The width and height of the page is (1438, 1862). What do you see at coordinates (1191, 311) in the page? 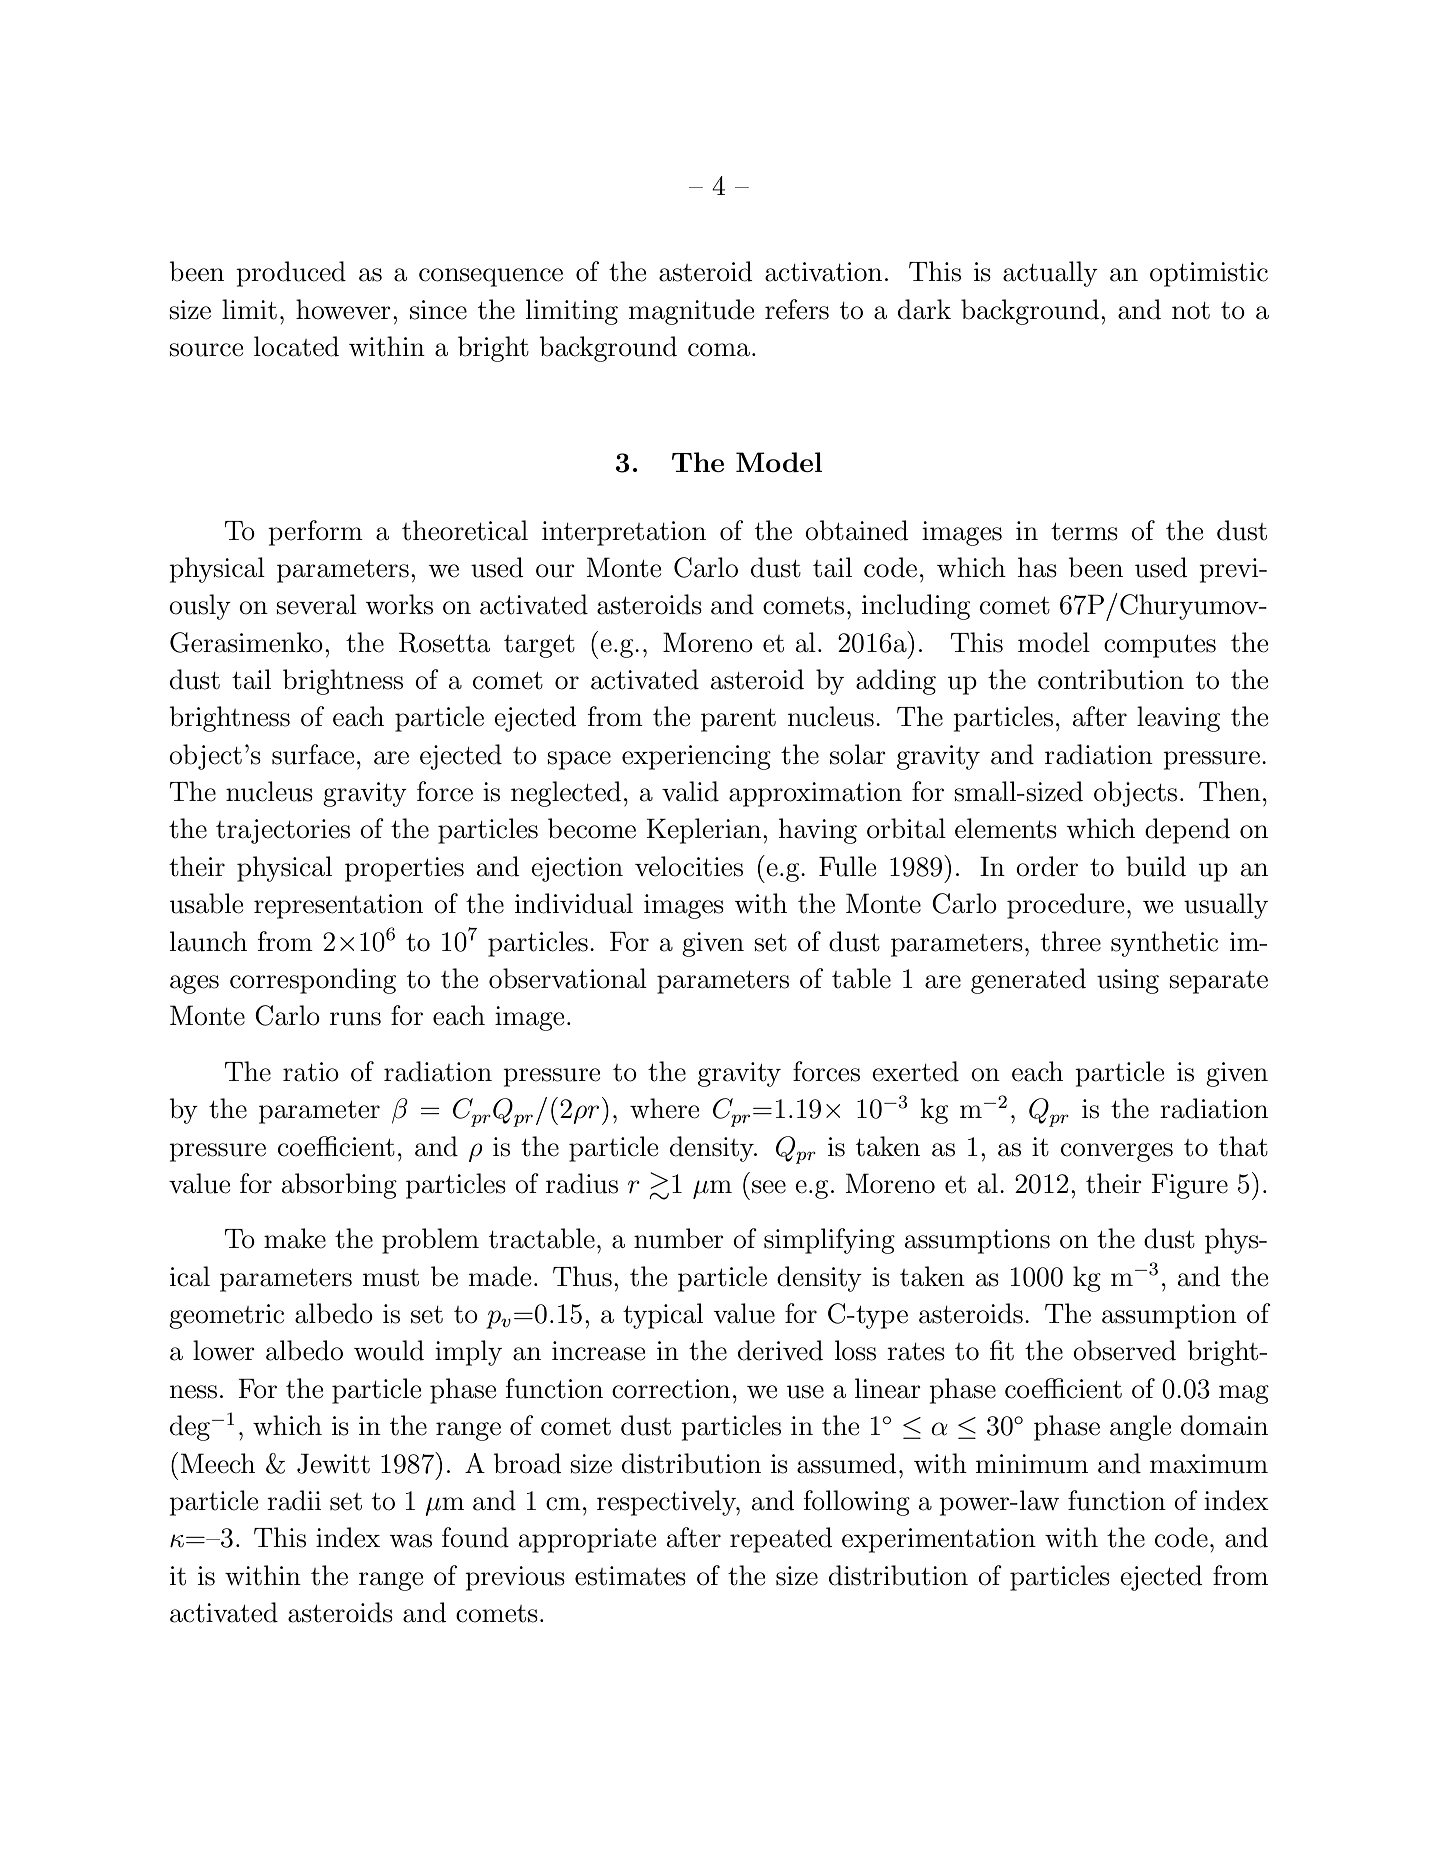
I see `not` at bounding box center [1191, 311].
